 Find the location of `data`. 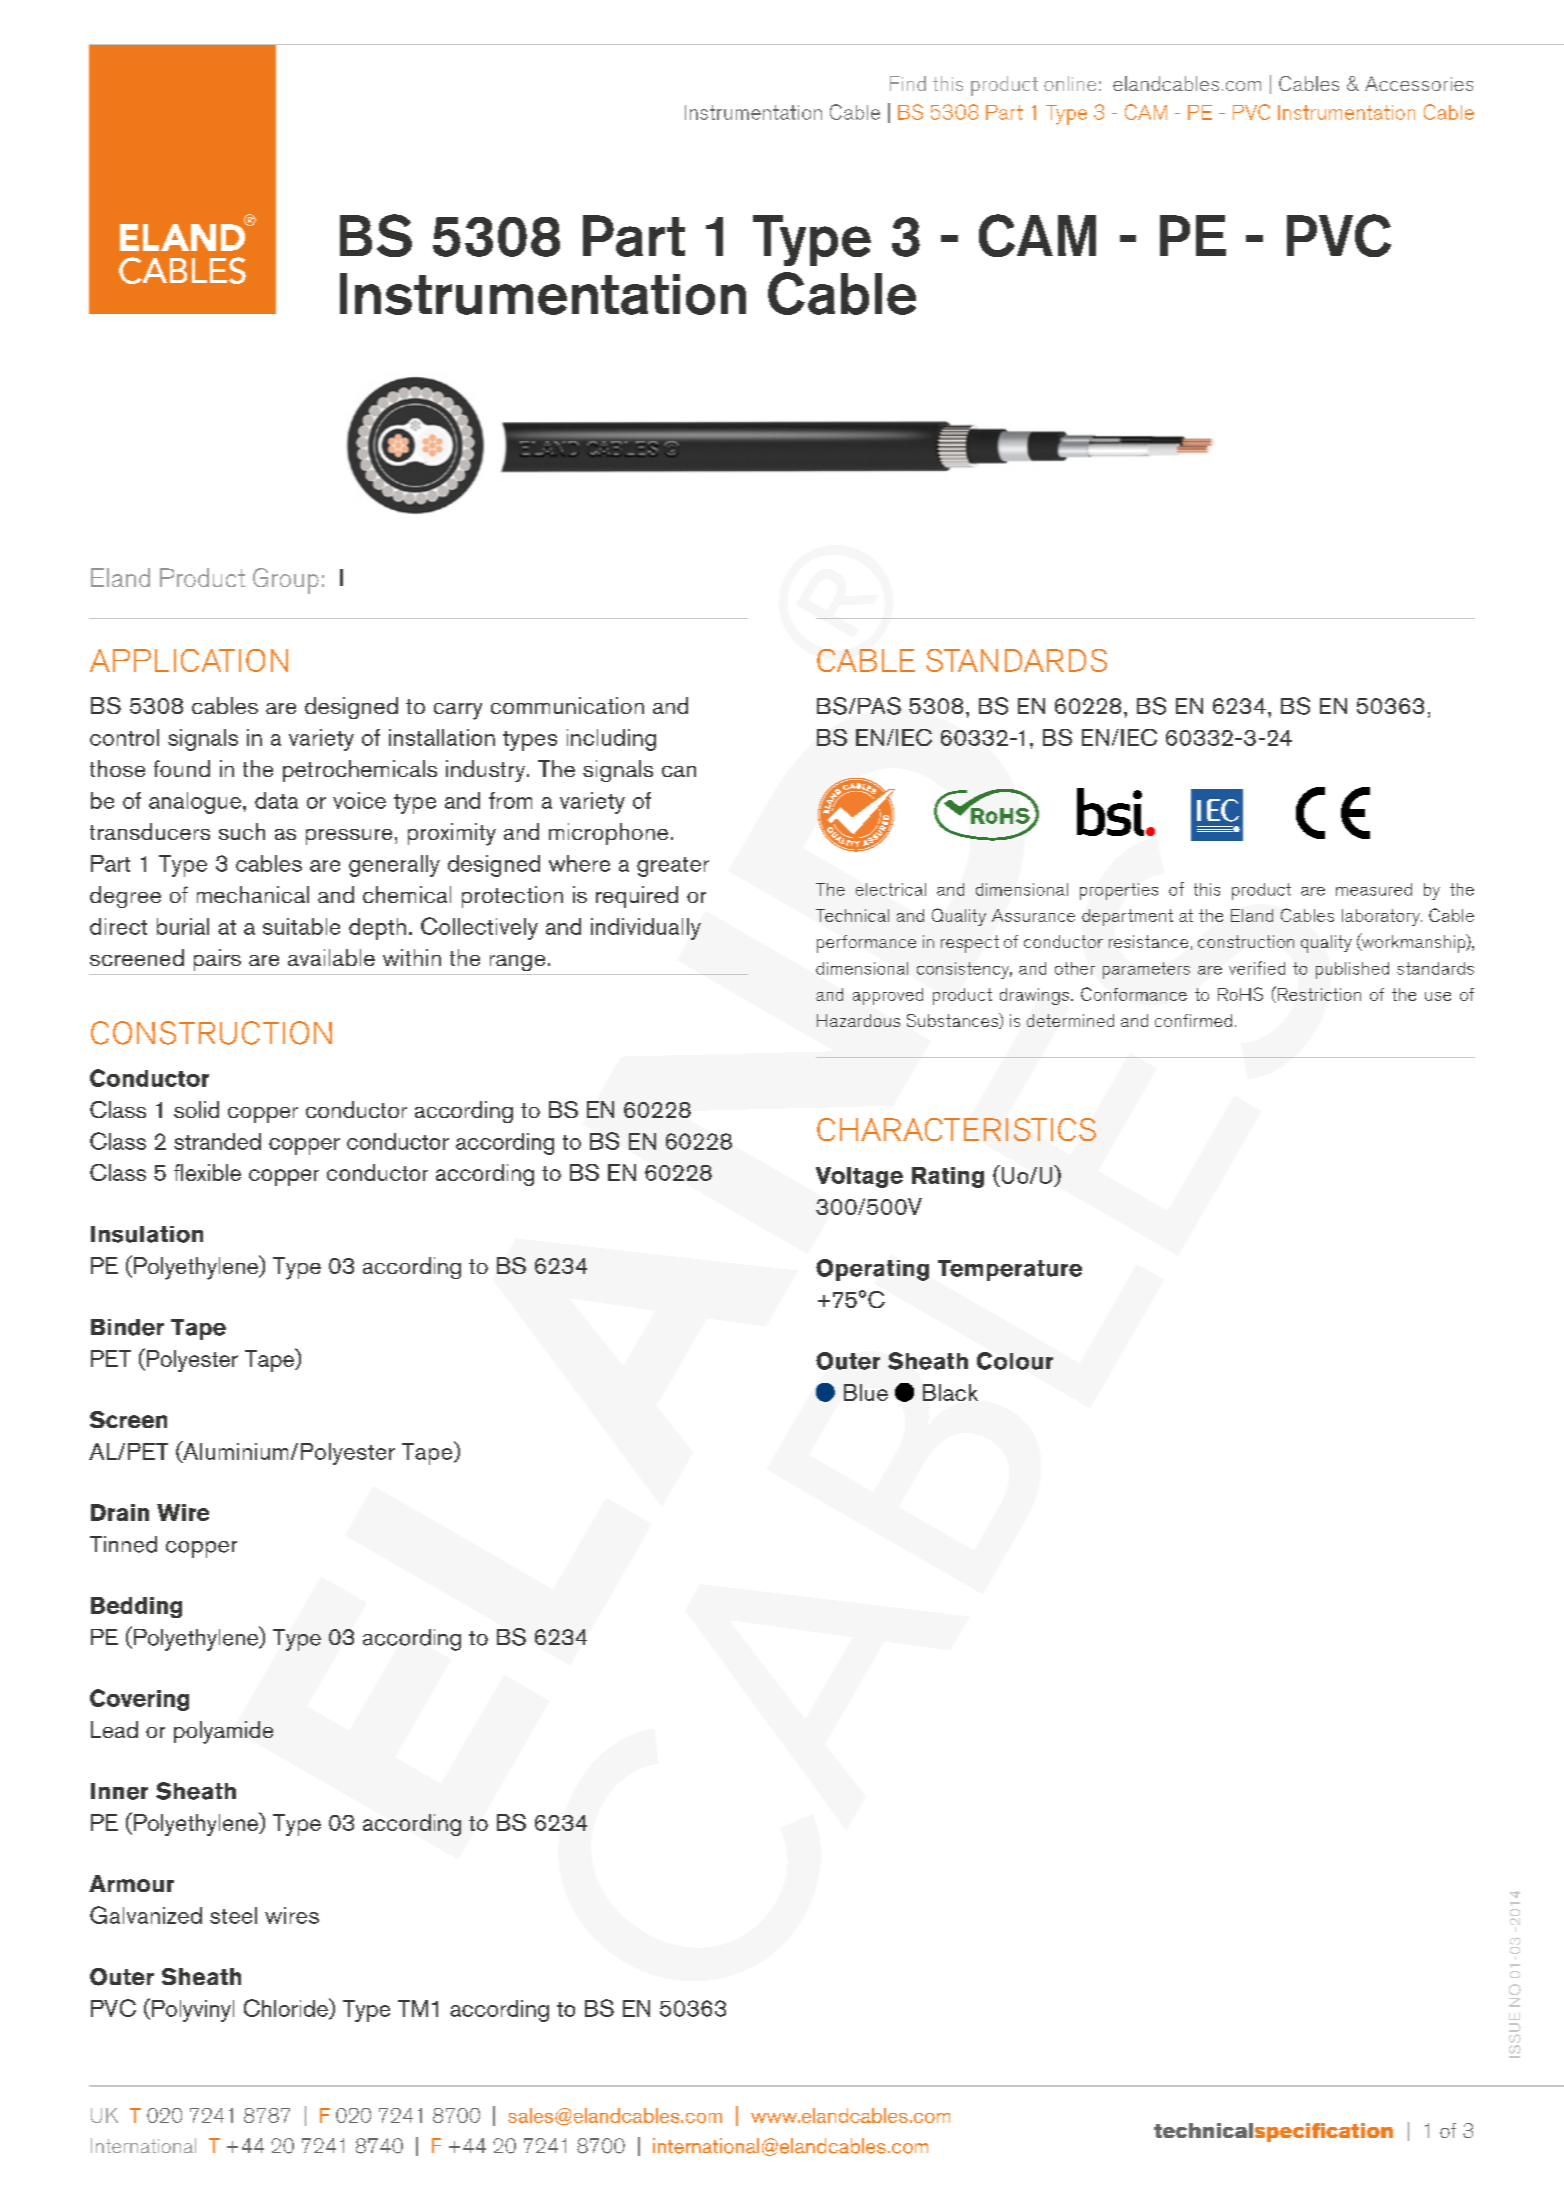

data is located at coordinates (276, 800).
